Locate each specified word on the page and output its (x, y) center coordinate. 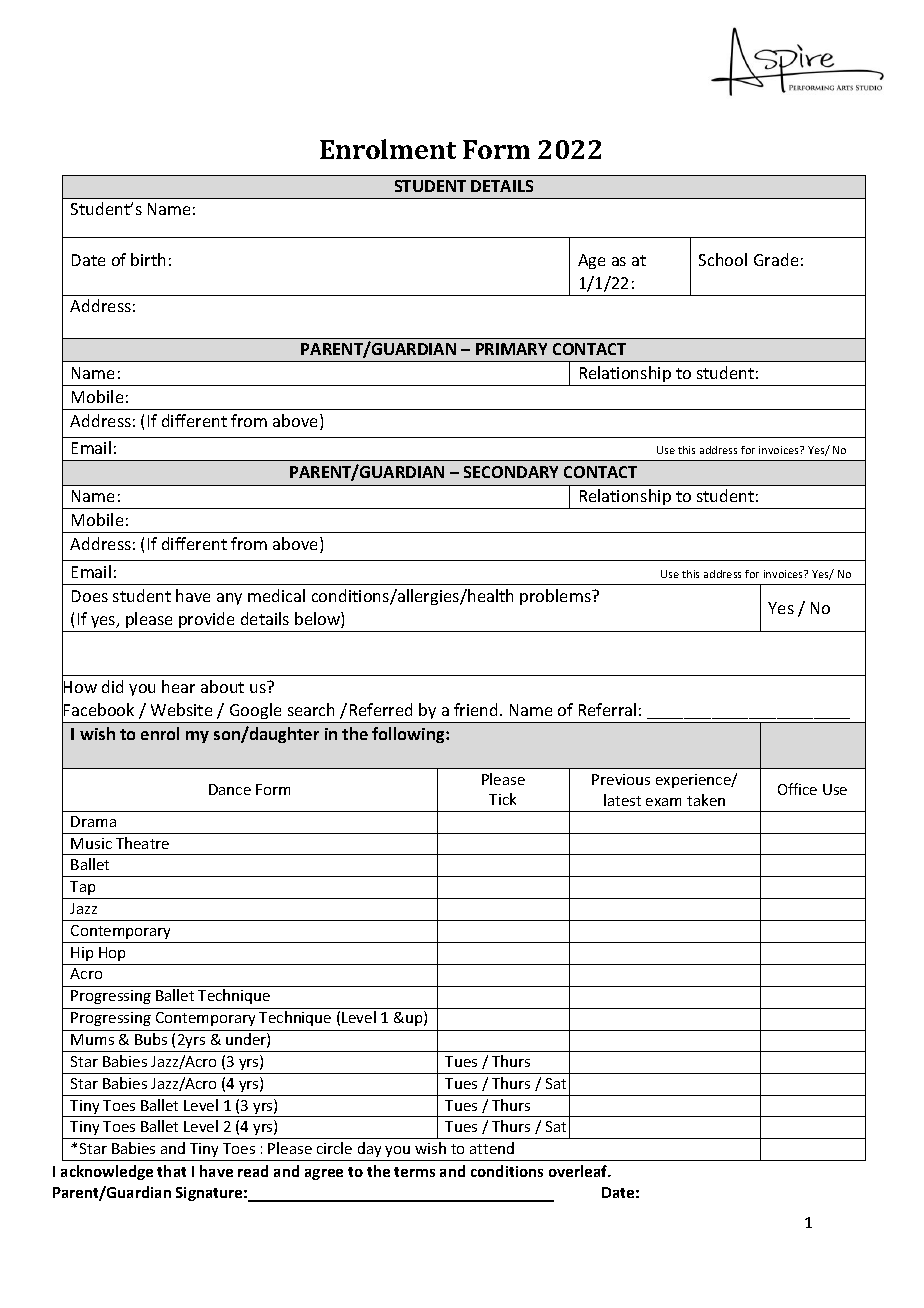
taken (706, 800)
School (723, 259)
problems (556, 597)
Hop (112, 954)
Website (181, 709)
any (229, 599)
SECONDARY (511, 472)
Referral (607, 709)
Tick (502, 799)
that (171, 1171)
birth (148, 259)
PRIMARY (511, 349)
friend (477, 709)
